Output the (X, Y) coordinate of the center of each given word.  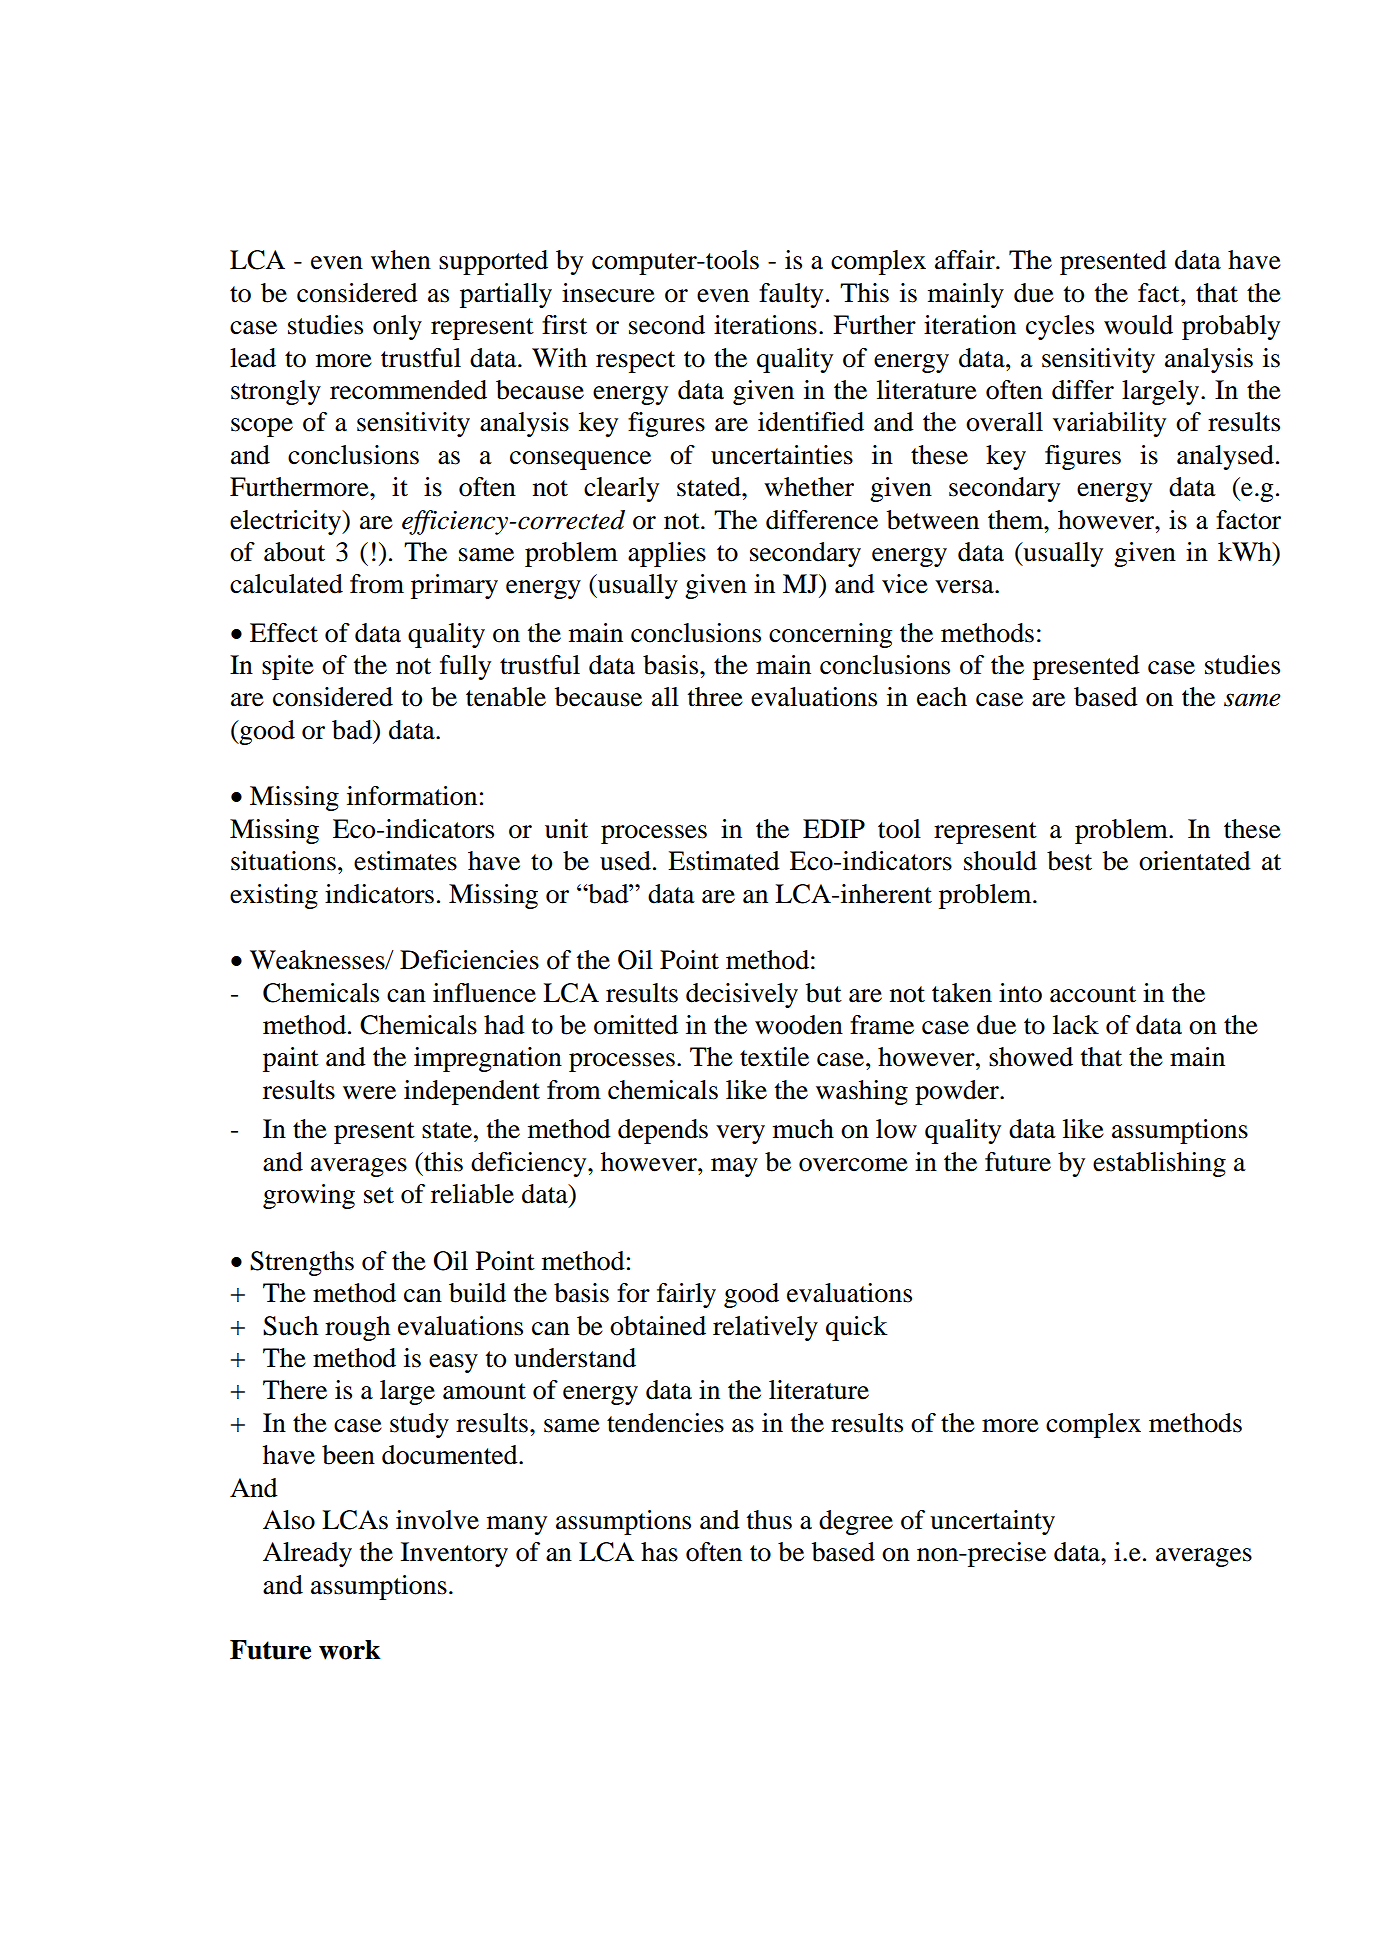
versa (965, 587)
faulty (791, 295)
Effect (284, 633)
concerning (830, 635)
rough (357, 1328)
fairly (686, 1295)
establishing (1159, 1164)
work (350, 1650)
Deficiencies (469, 960)
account (1093, 994)
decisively (742, 995)
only (397, 327)
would (1138, 325)
